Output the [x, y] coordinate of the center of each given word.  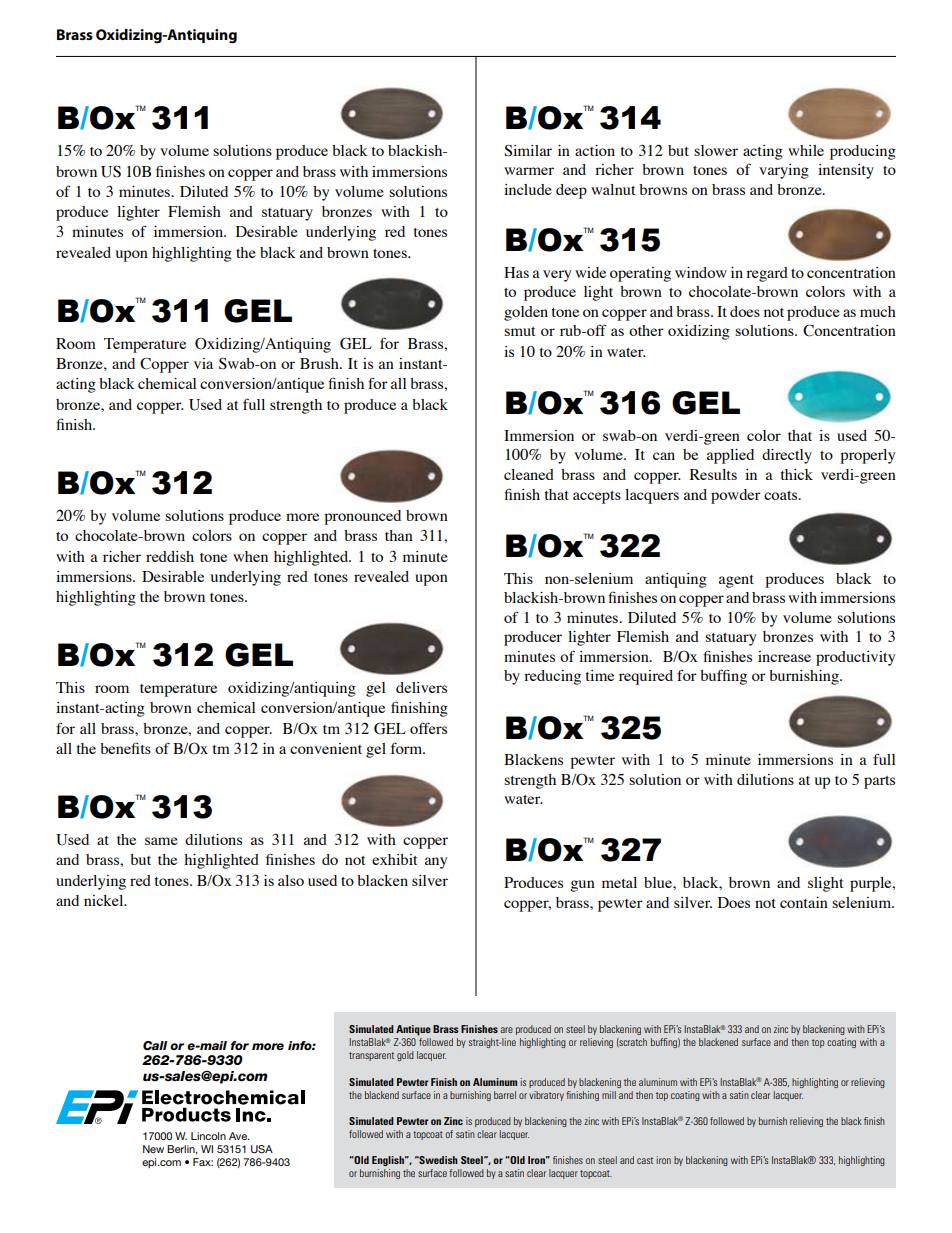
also [291, 880]
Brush [320, 363]
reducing [552, 677]
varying [784, 171]
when [250, 556]
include [528, 189]
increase [784, 656]
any [436, 863]
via [203, 363]
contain [804, 902]
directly [787, 456]
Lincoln [208, 1136]
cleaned [529, 474]
